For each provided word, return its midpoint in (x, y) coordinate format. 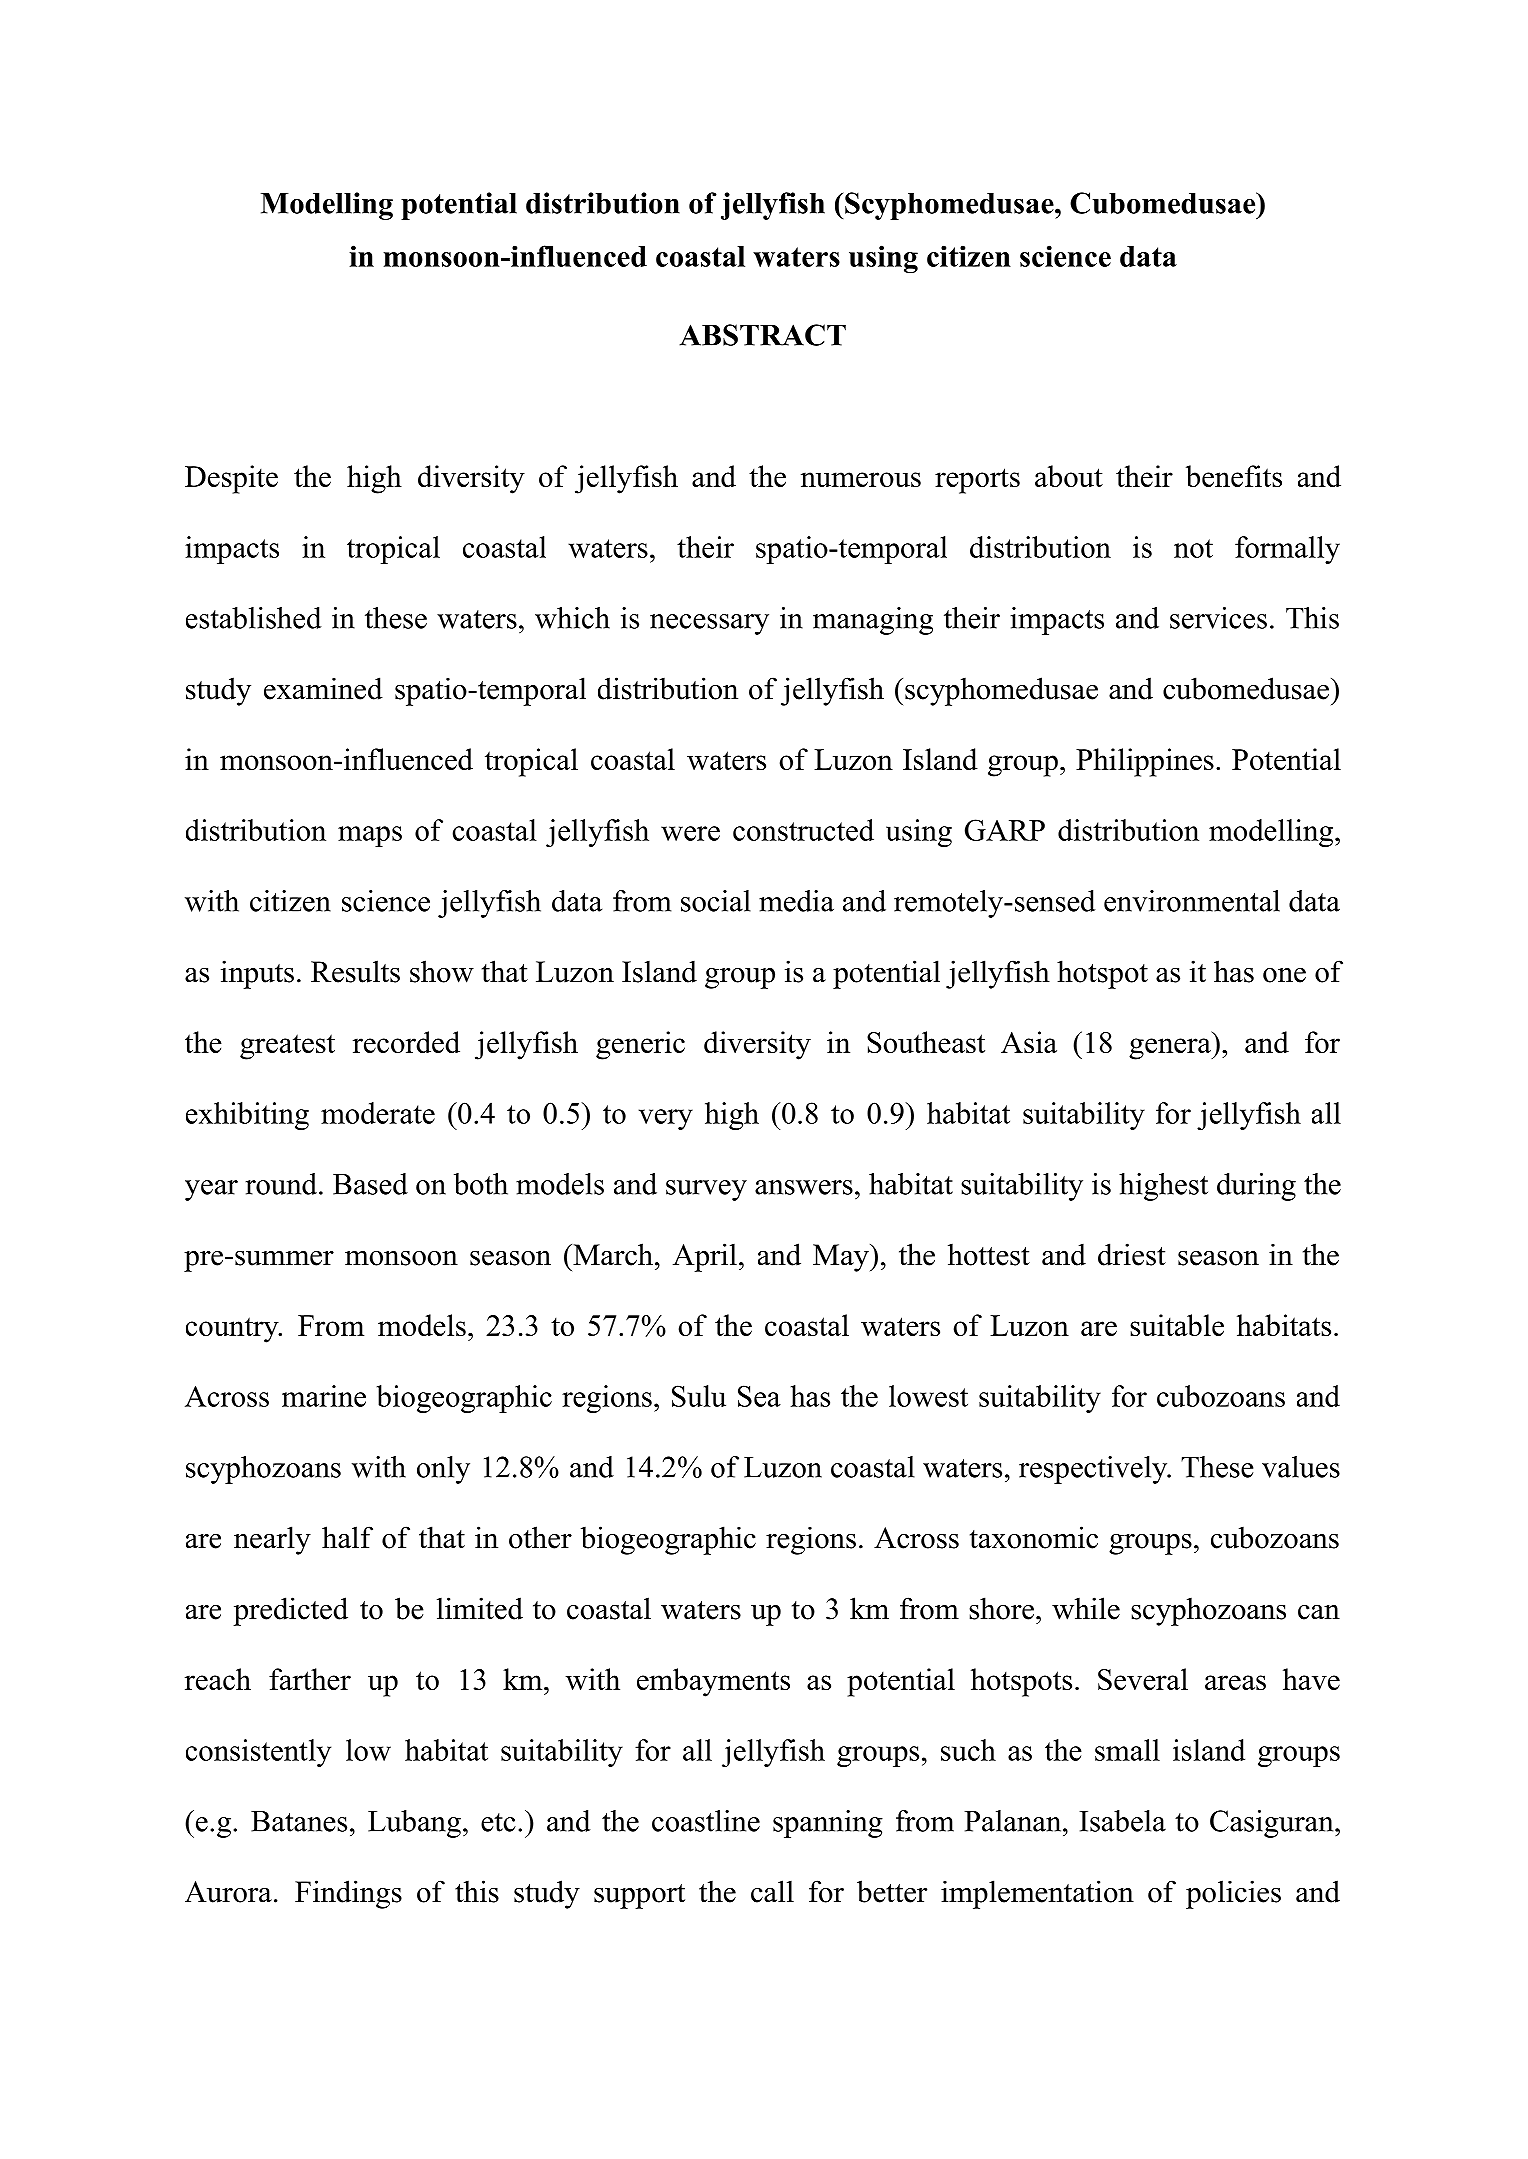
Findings (348, 1894)
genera (1171, 1049)
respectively (1094, 1470)
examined (323, 688)
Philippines (1145, 762)
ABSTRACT (762, 335)
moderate (378, 1113)
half (347, 1537)
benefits (1234, 476)
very (666, 1119)
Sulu (699, 1396)
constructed (803, 830)
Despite (231, 479)
